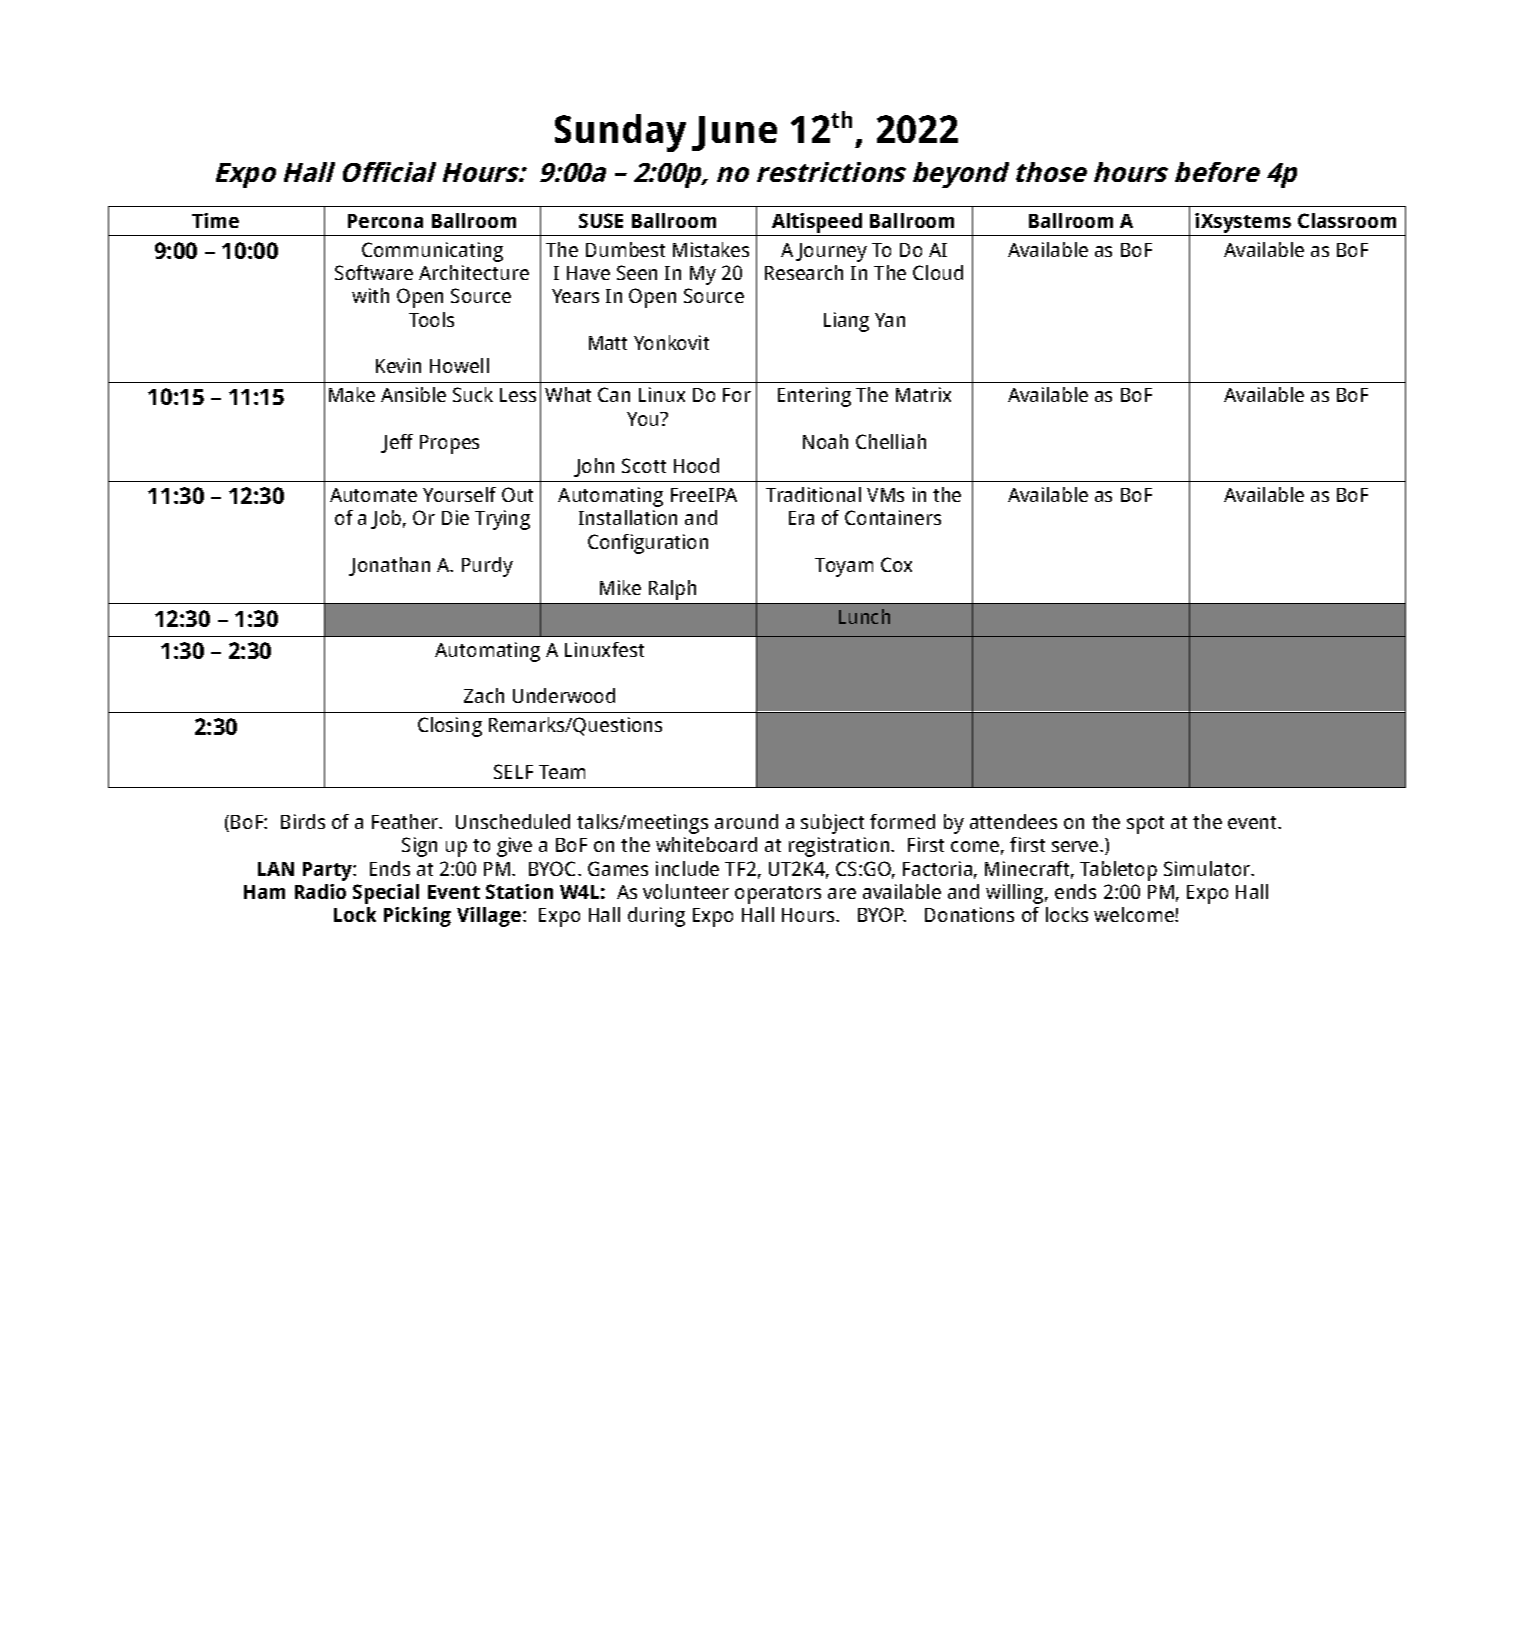 The image size is (1513, 1650). What do you see at coordinates (778, 895) in the page?
I see `operators` at bounding box center [778, 895].
